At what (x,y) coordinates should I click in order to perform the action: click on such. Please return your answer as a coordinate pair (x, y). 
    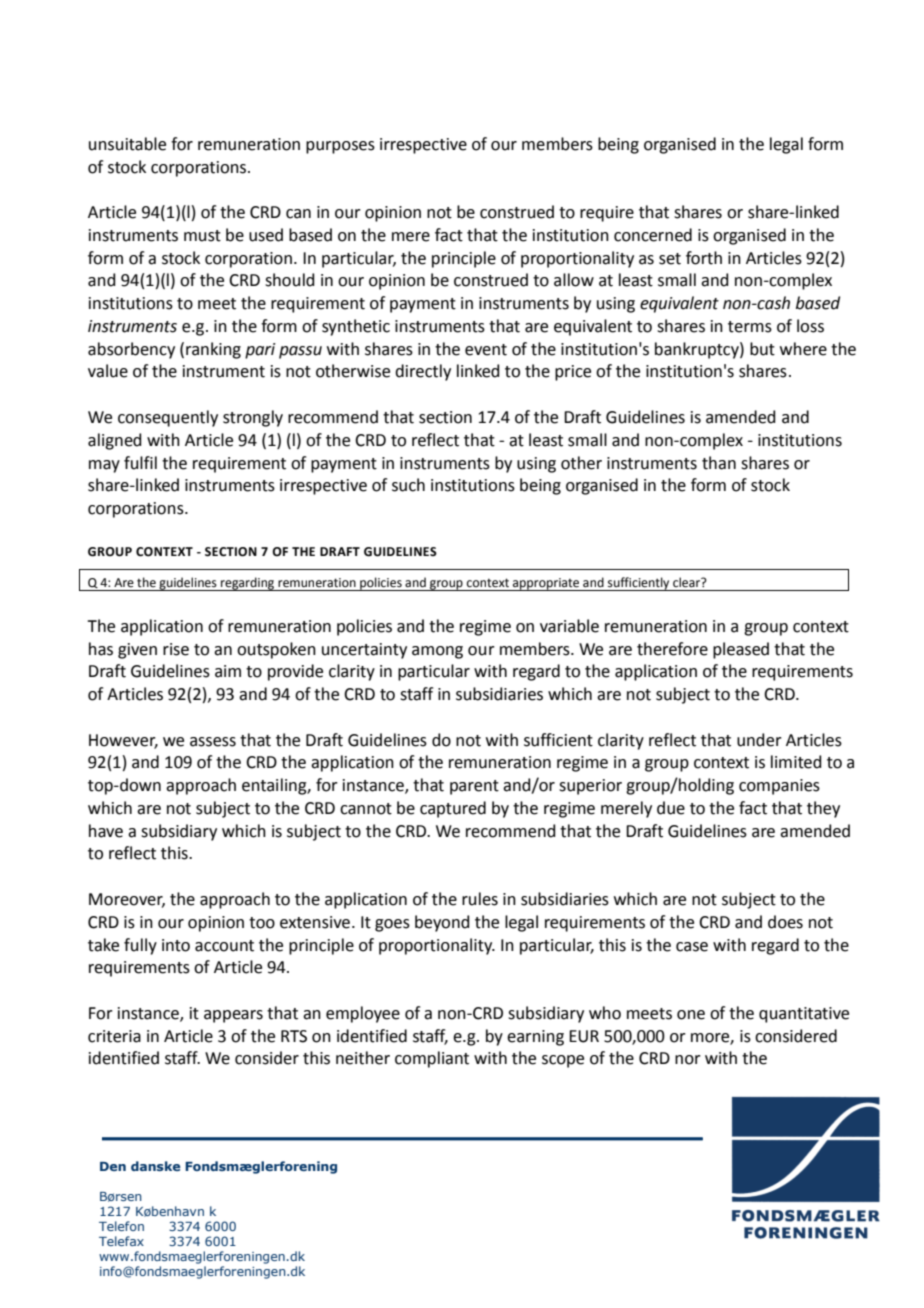
    Looking at the image, I should click on (408, 485).
